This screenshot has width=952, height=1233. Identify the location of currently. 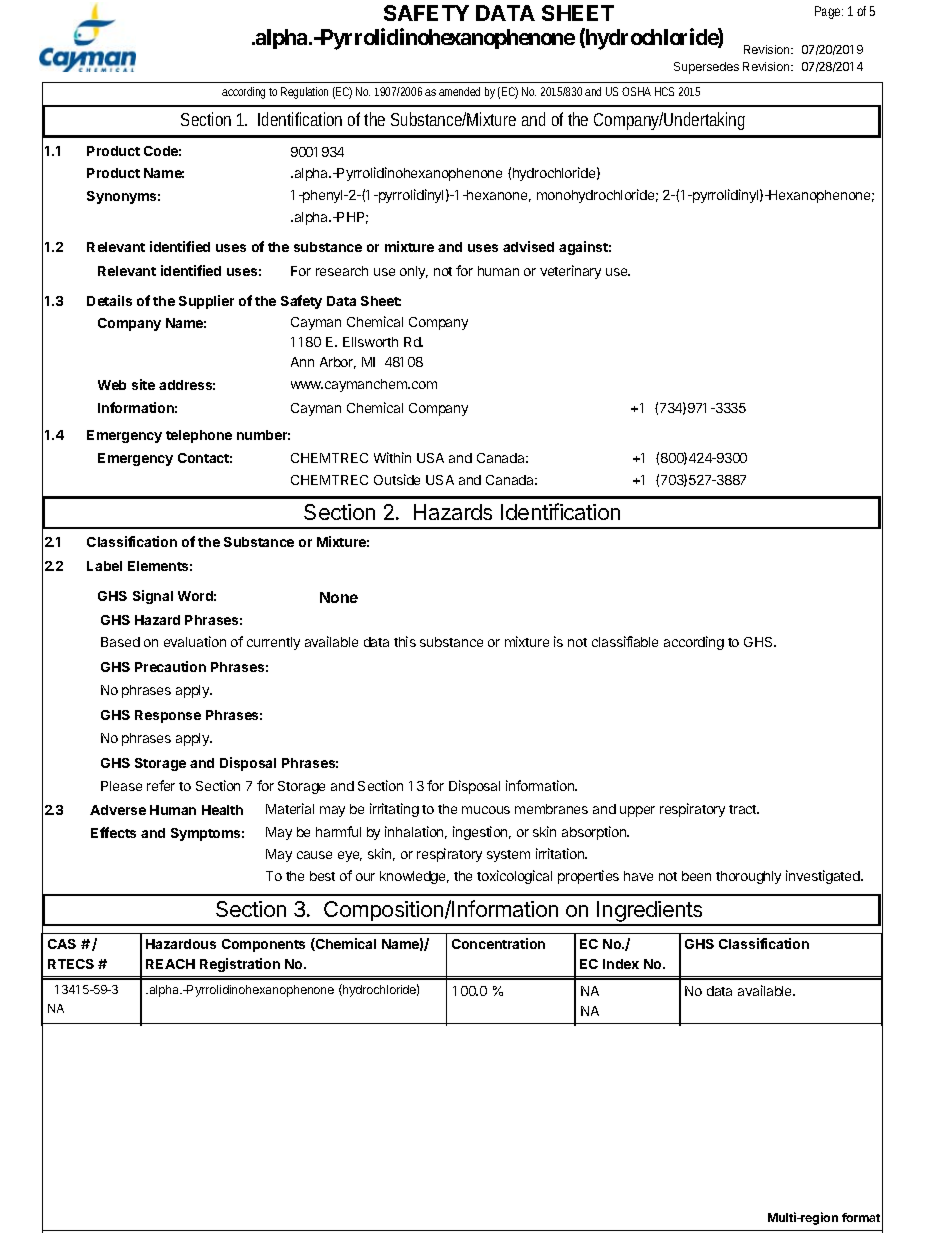
(273, 643).
